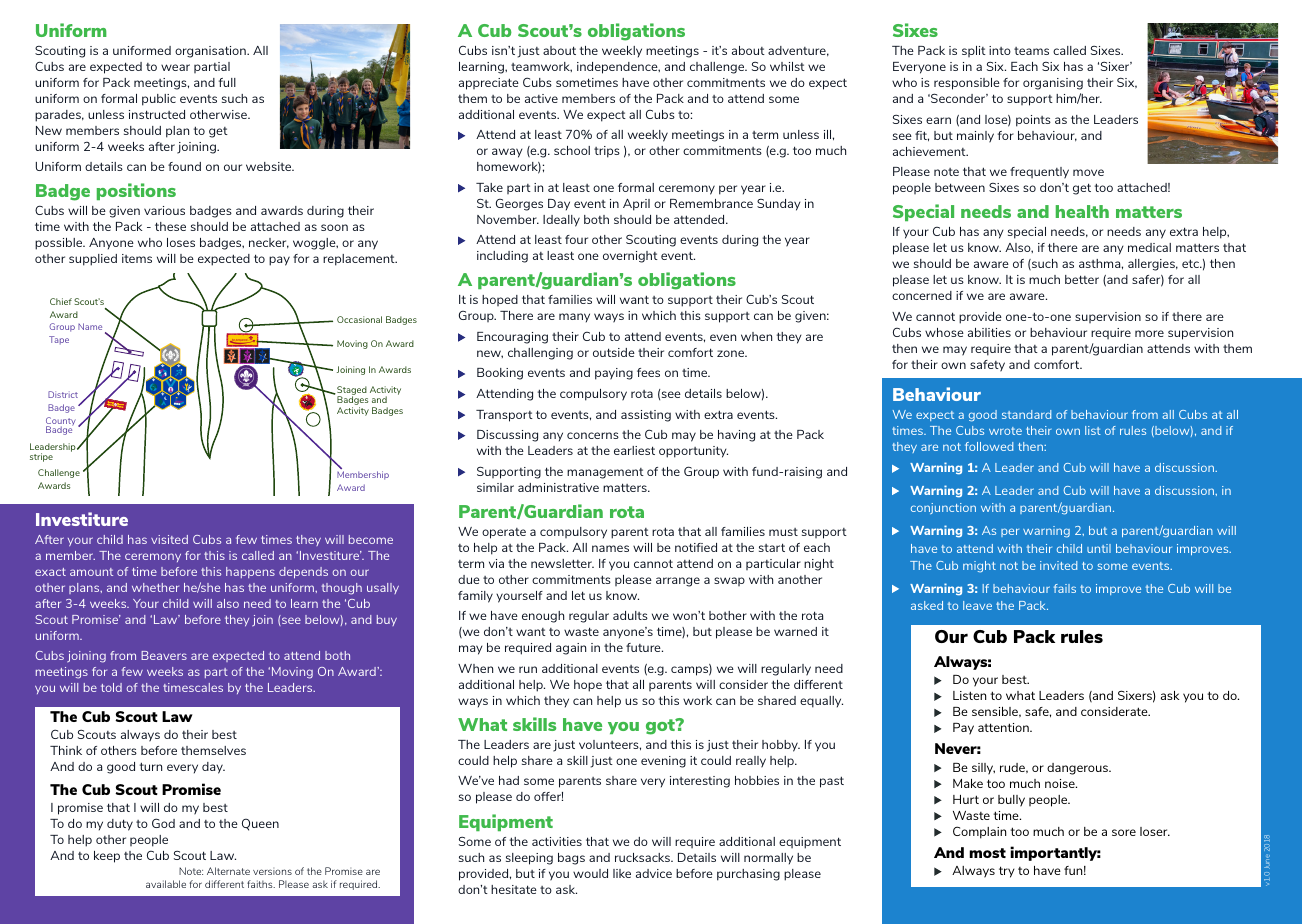 The height and width of the screenshot is (924, 1302). Describe the element at coordinates (155, 587) in the screenshot. I see `whether` at that location.
